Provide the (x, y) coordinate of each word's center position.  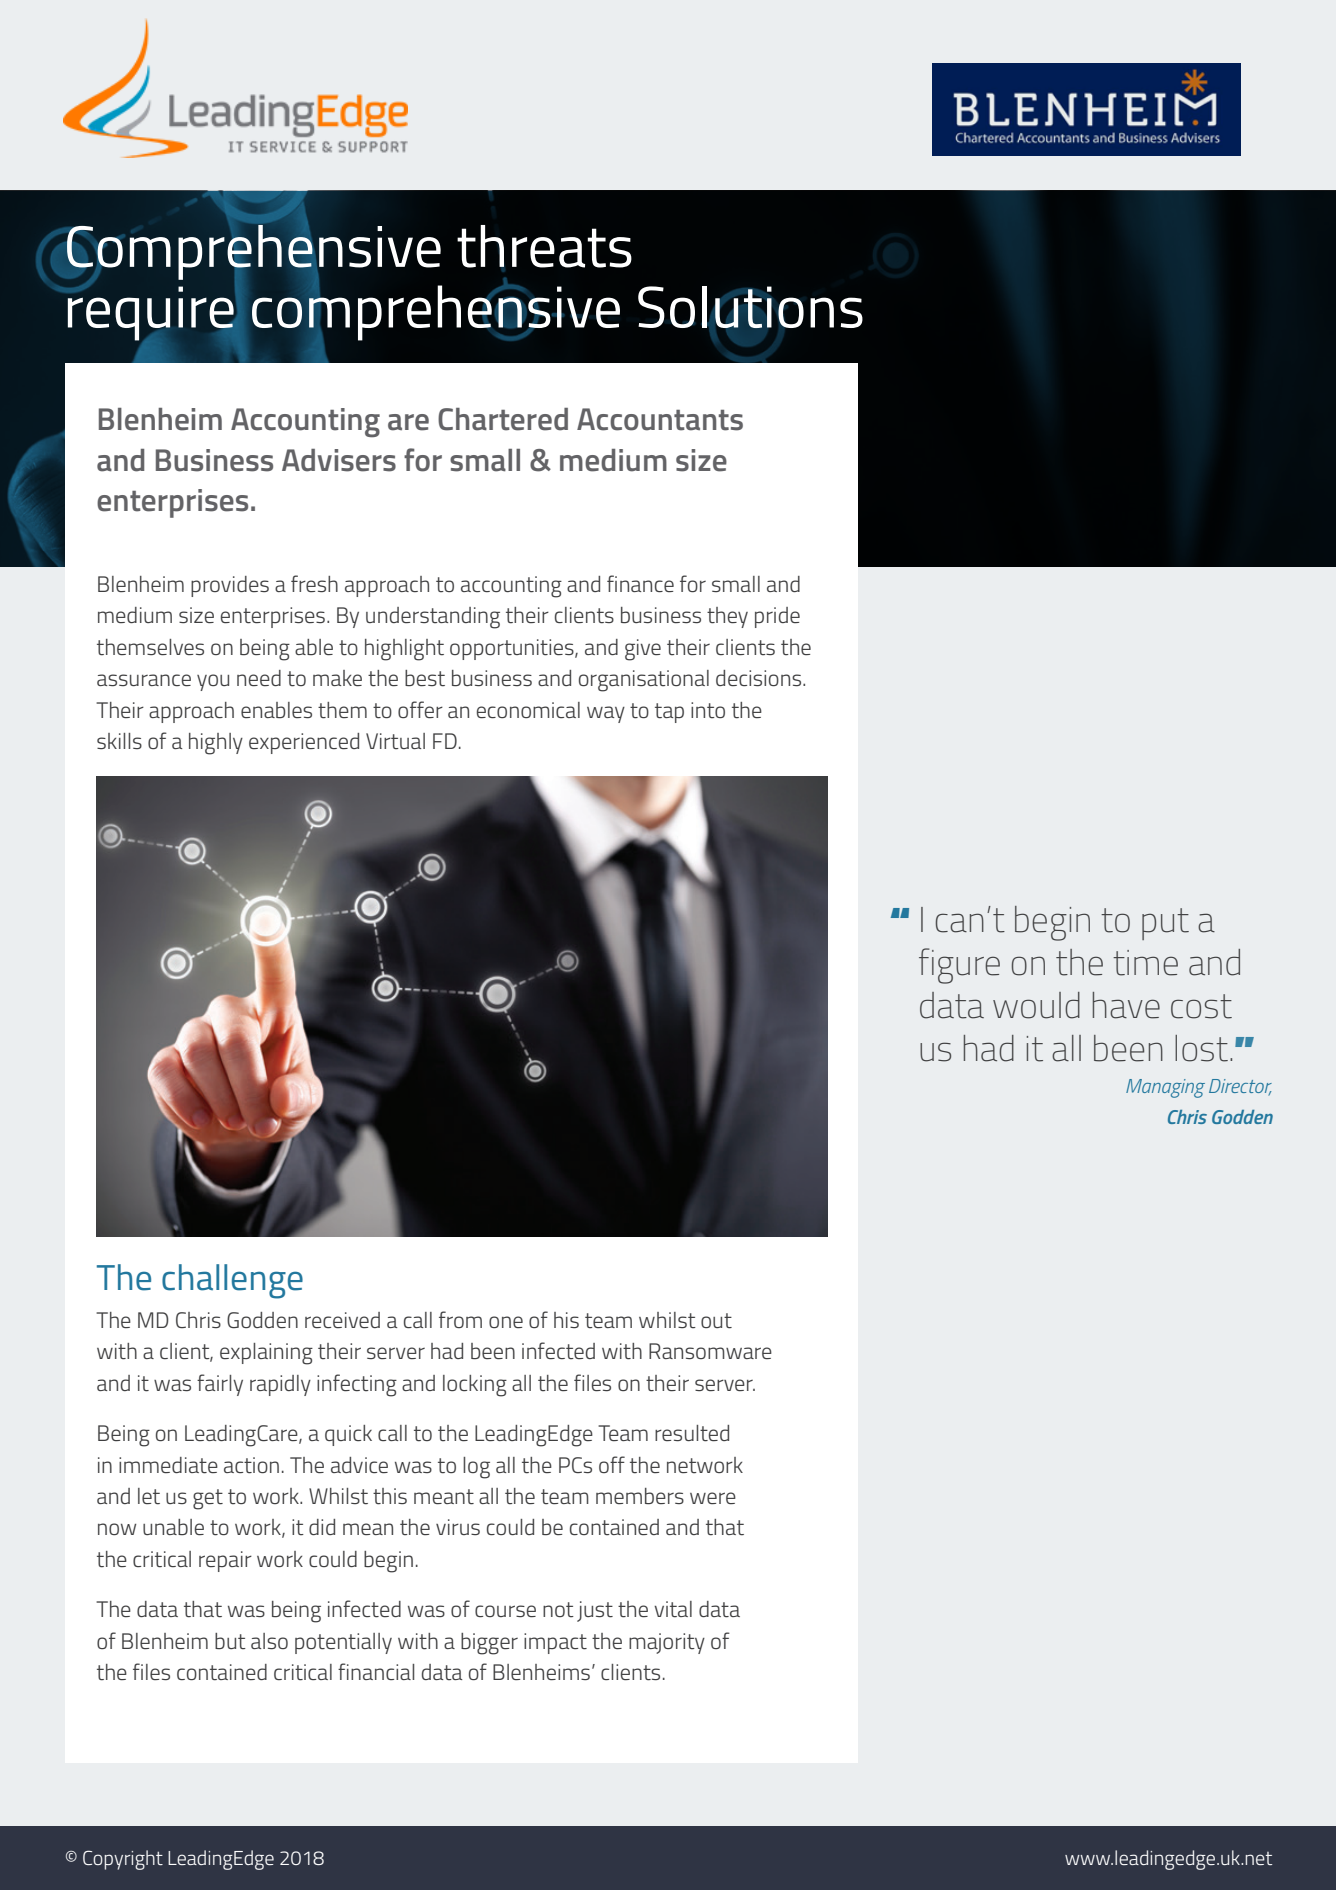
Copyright (123, 1860)
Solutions (750, 308)
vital (673, 1609)
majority (667, 1643)
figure (959, 966)
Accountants (660, 419)
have (1126, 1005)
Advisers (339, 460)
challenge (232, 1281)
